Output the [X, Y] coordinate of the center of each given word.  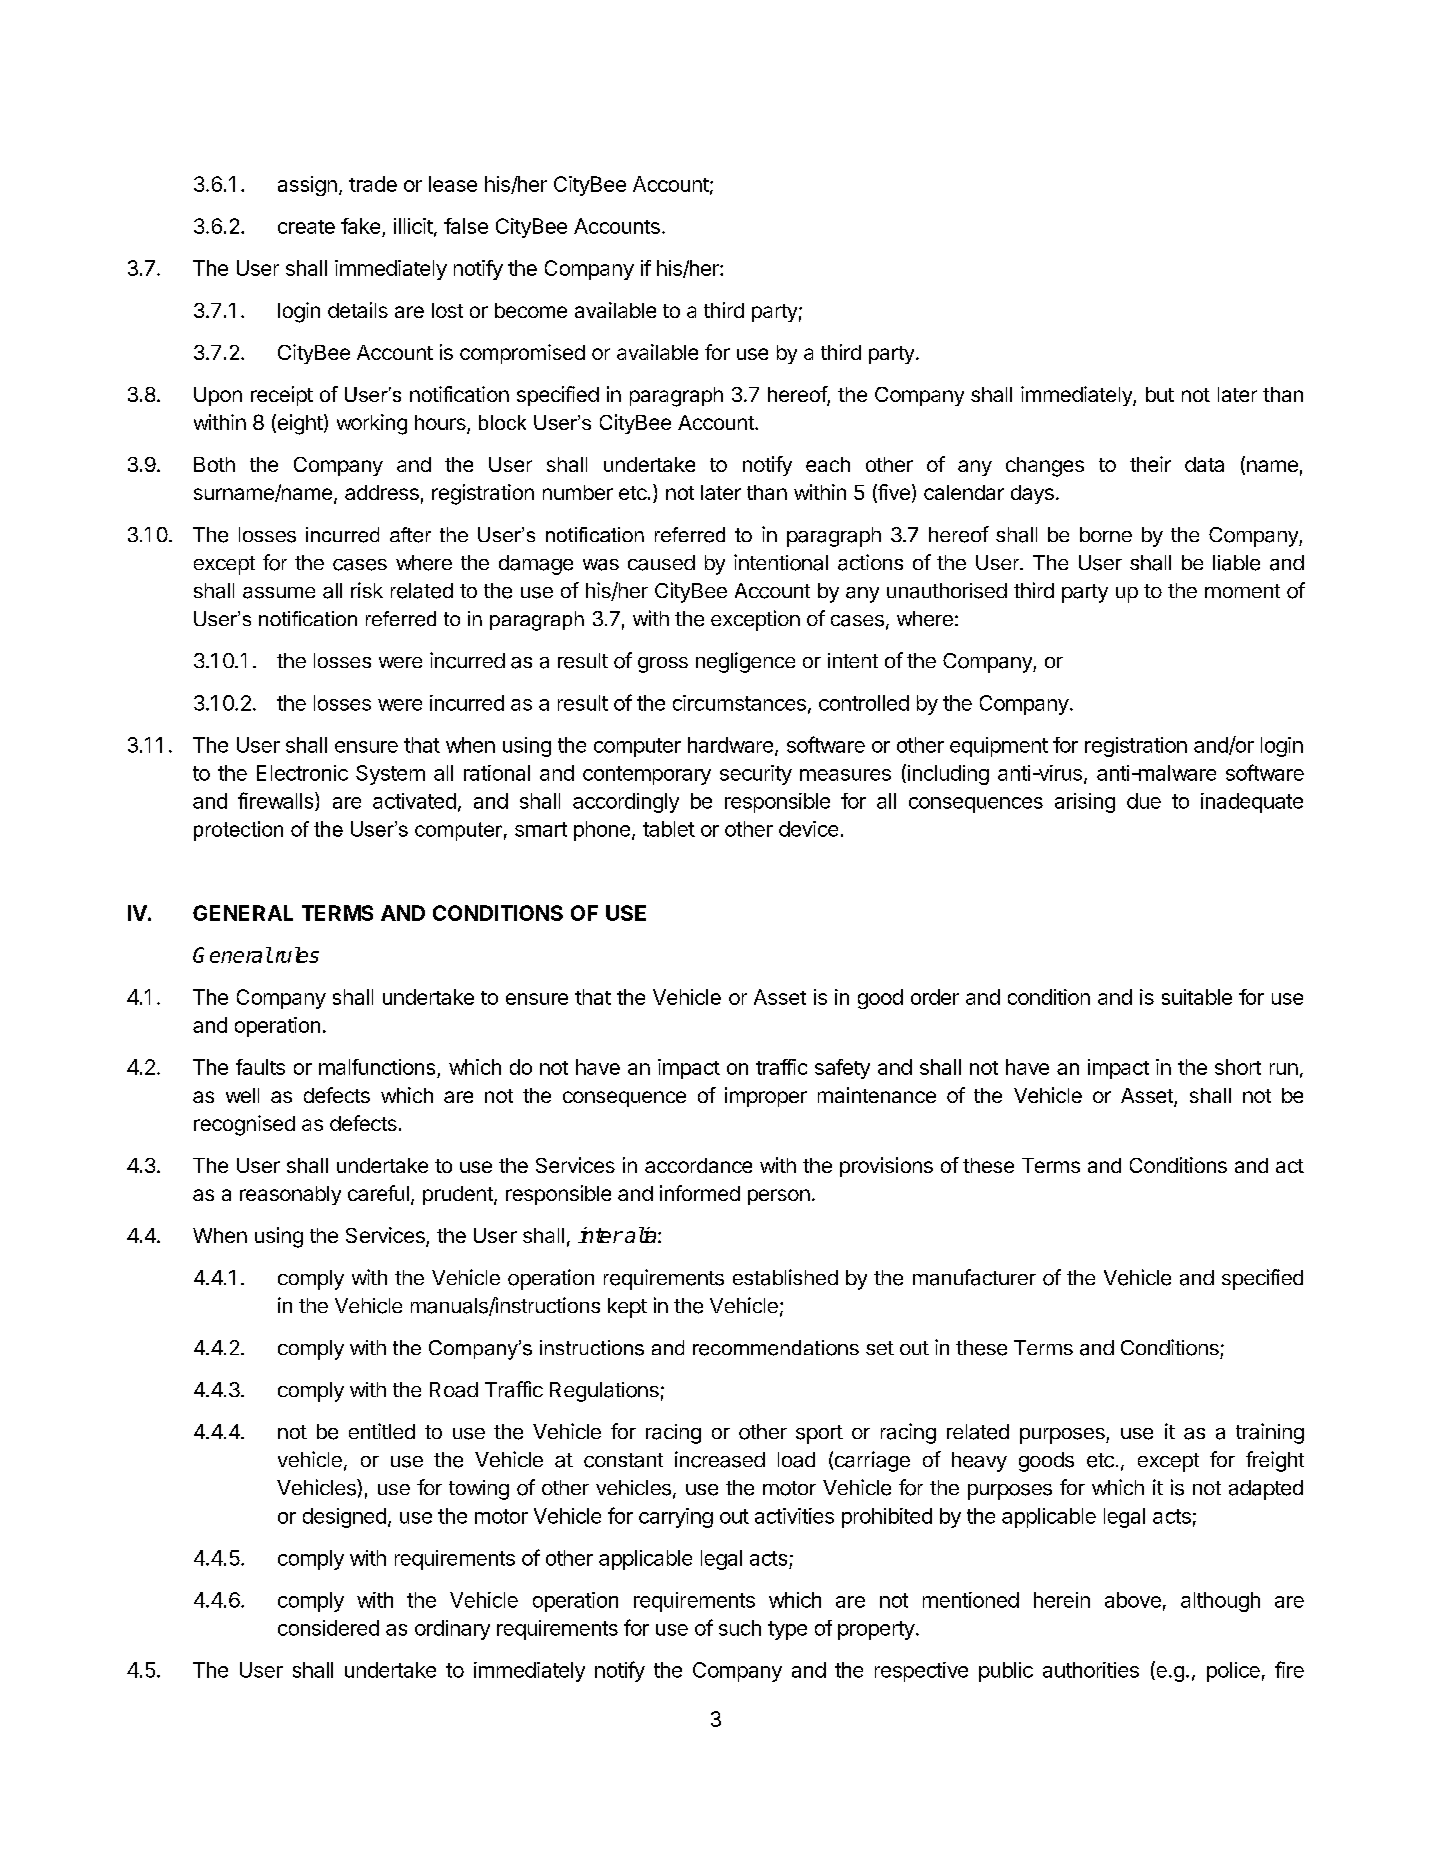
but [1160, 394]
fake [362, 227]
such [740, 1628]
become [531, 310]
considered [328, 1628]
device [808, 829]
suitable [1197, 997]
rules [295, 955]
